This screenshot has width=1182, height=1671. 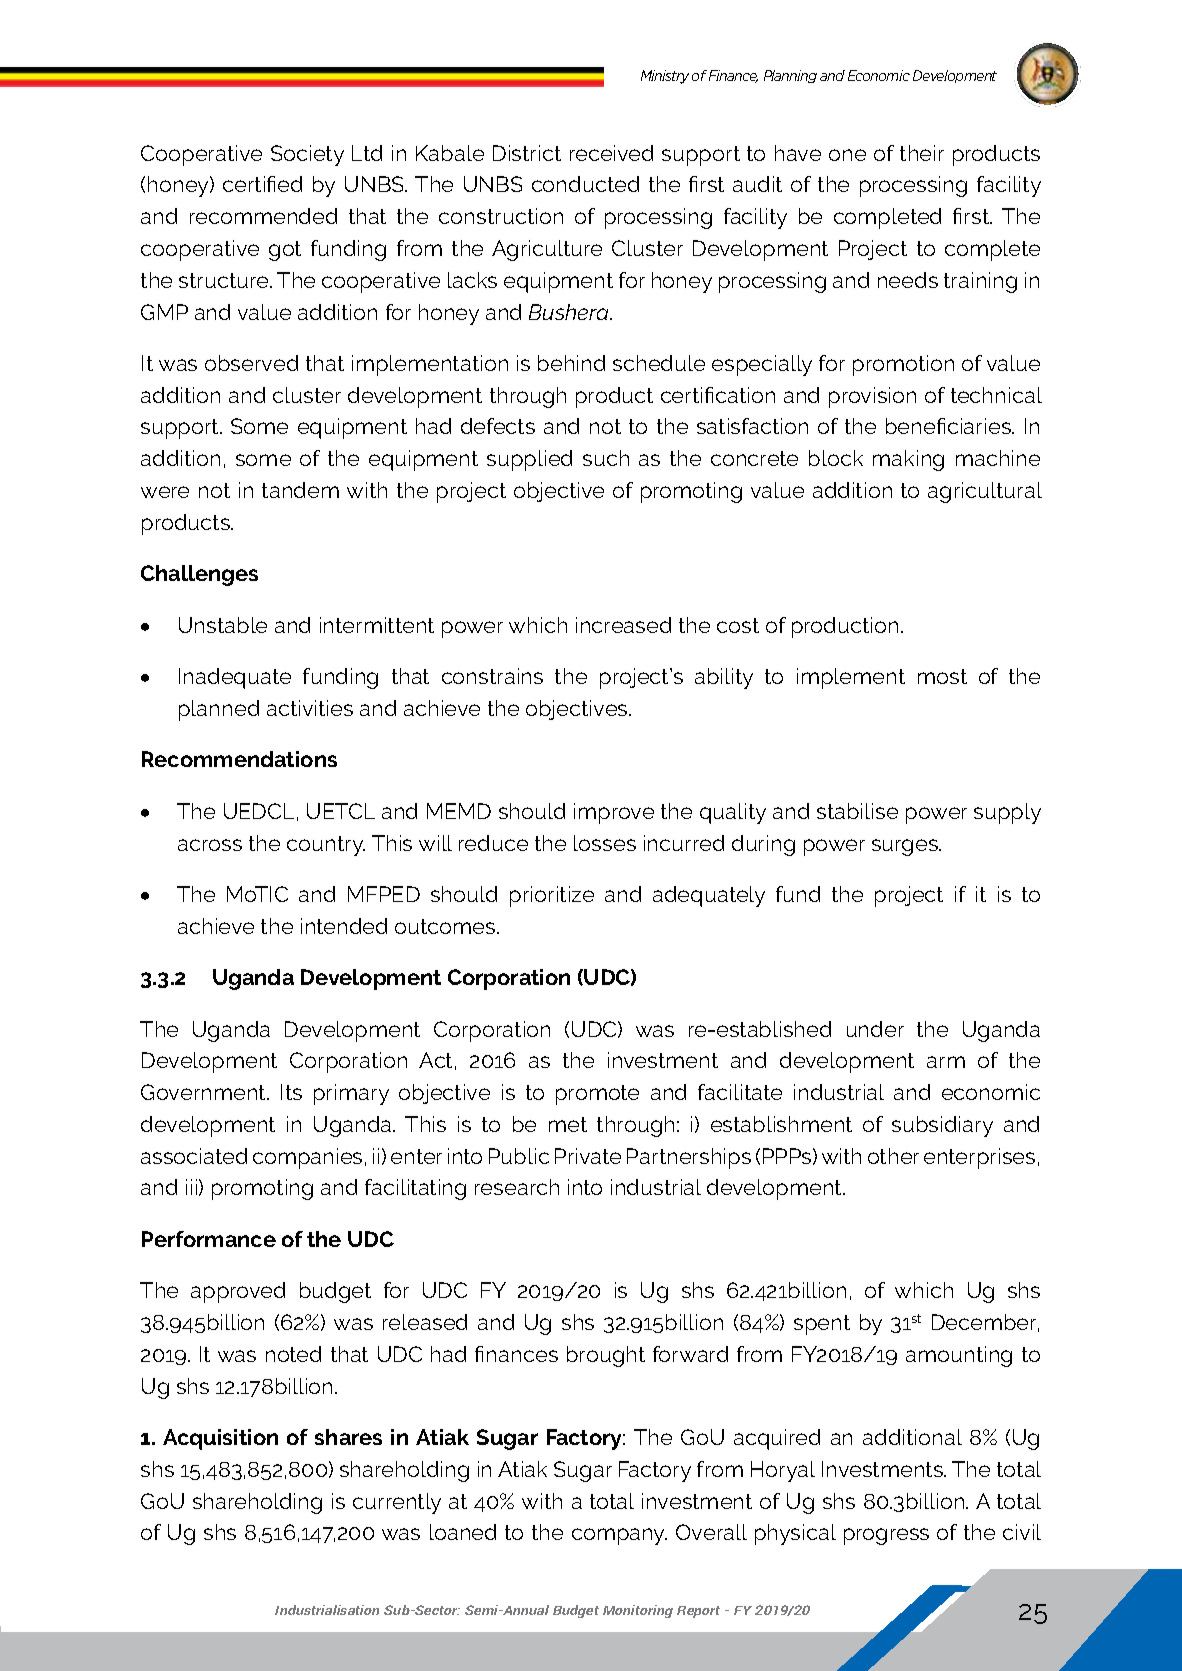 I want to click on Society, so click(x=307, y=155).
